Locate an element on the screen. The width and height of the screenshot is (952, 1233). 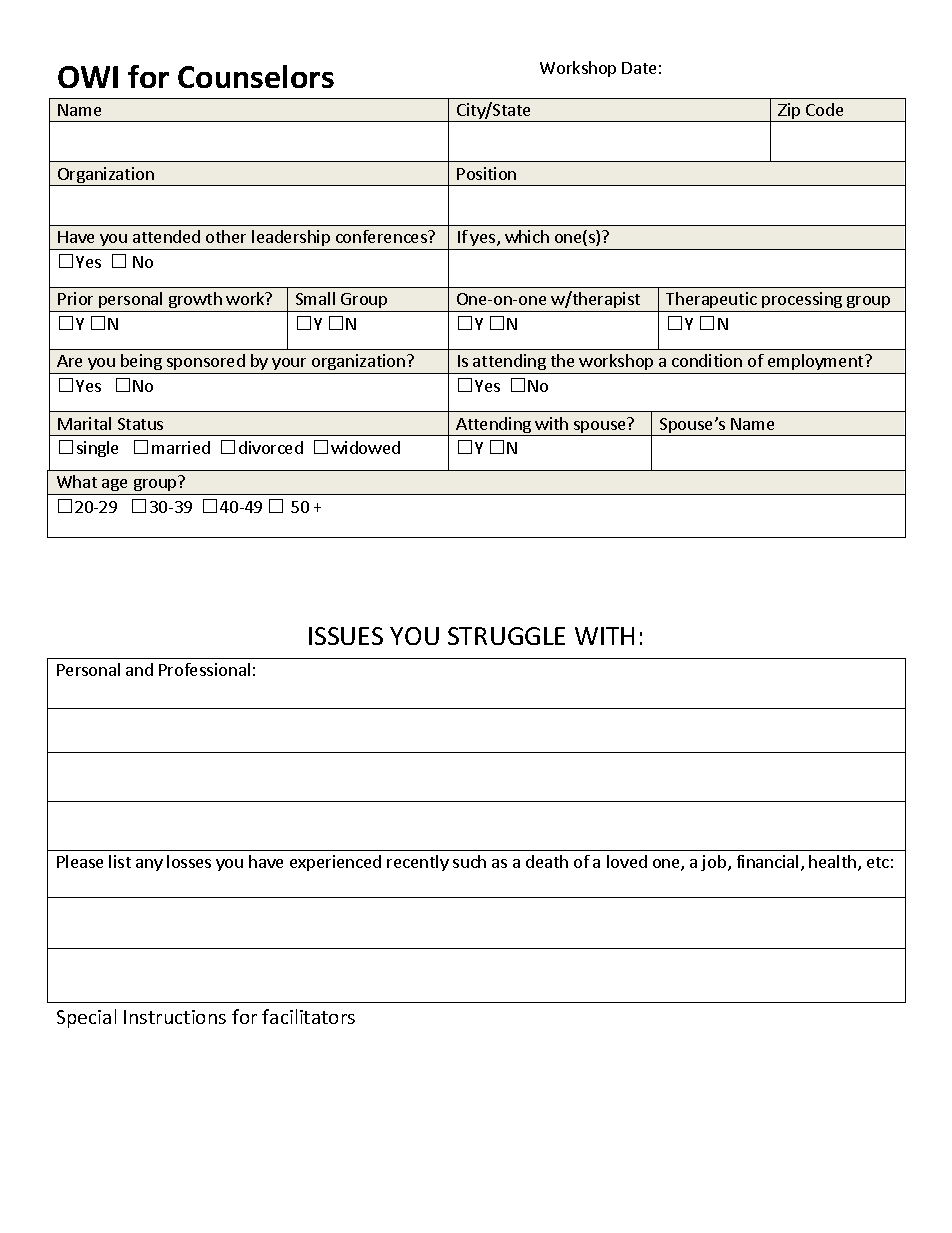
Counselors is located at coordinates (256, 76).
